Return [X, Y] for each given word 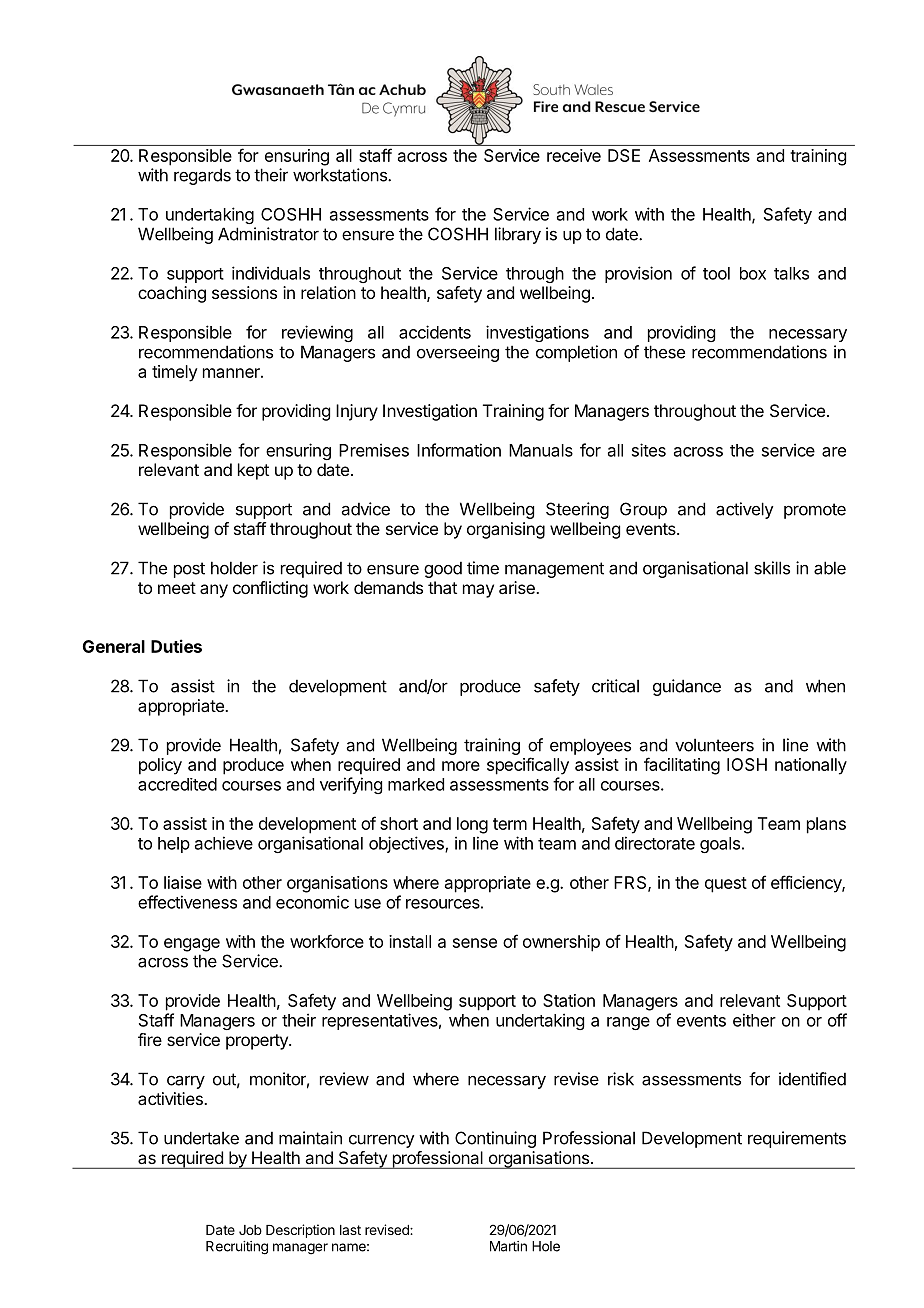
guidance [687, 687]
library [518, 235]
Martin [508, 1246]
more [461, 766]
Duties [176, 646]
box [753, 273]
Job [250, 1230]
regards [202, 176]
